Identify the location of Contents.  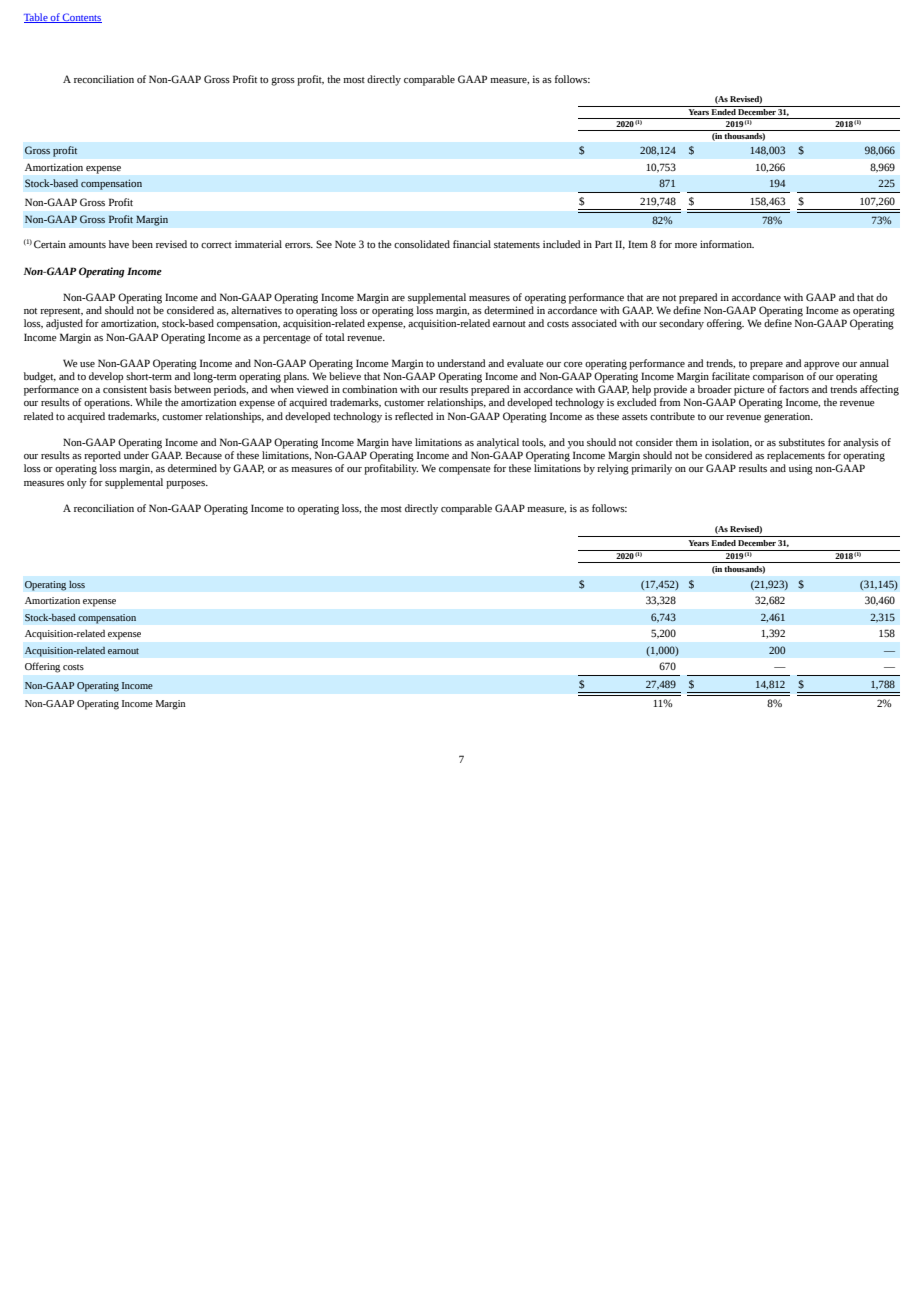
(81, 18).
